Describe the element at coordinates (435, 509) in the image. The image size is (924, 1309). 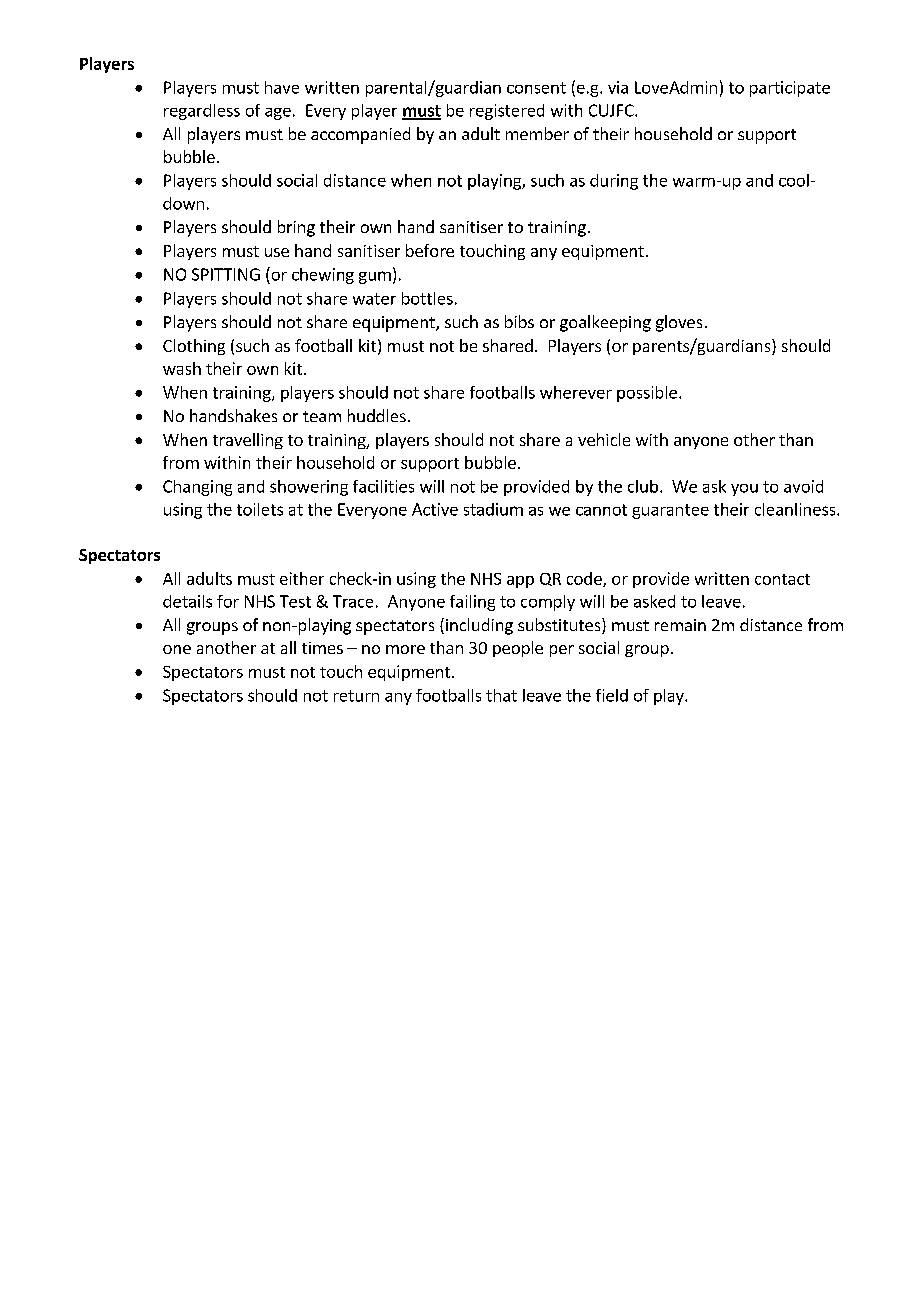
I see `Active` at that location.
